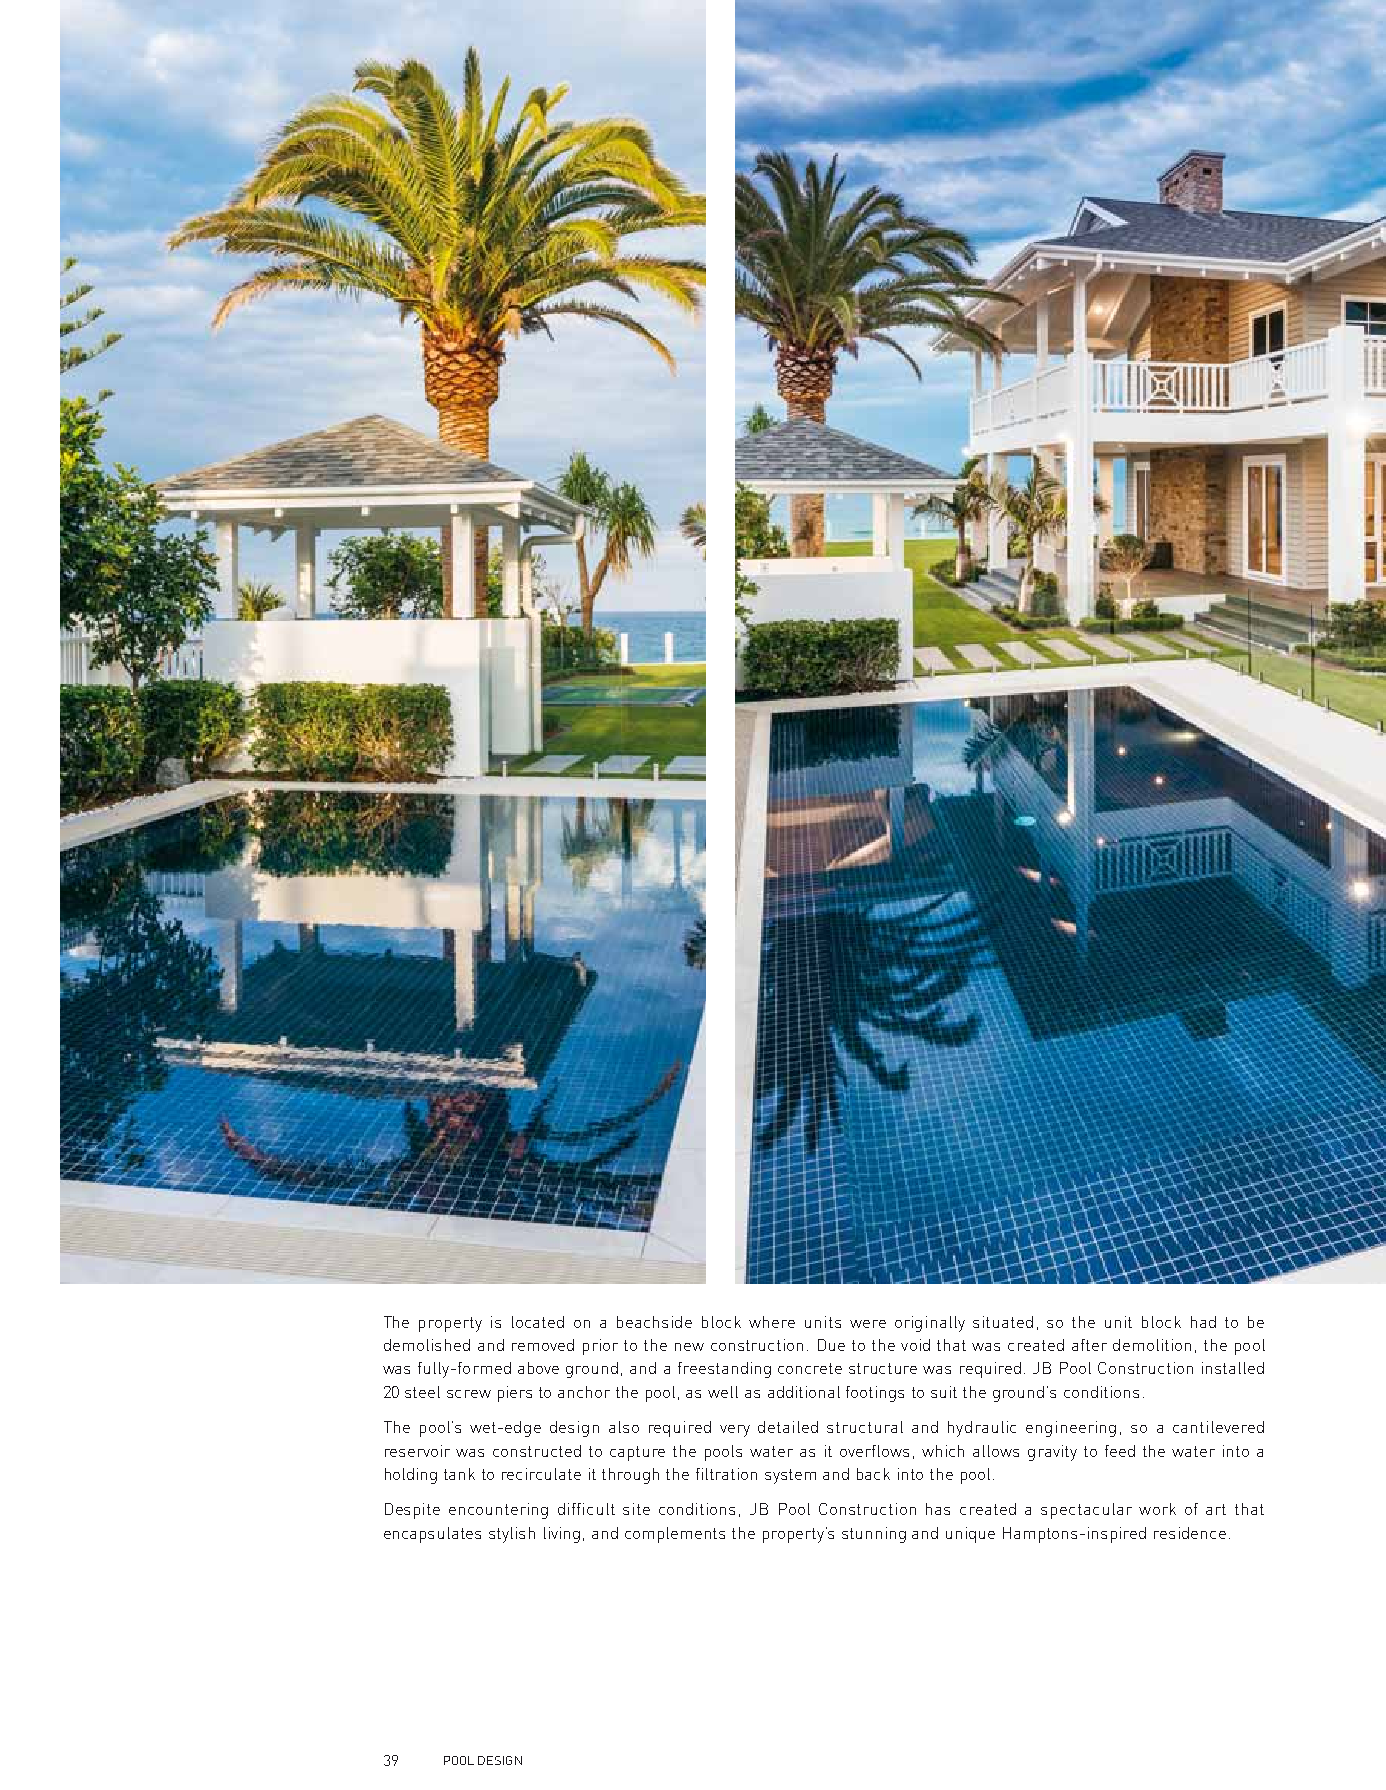 This image has width=1386, height=1790. Describe the element at coordinates (1071, 1429) in the image. I see `engineering` at that location.
